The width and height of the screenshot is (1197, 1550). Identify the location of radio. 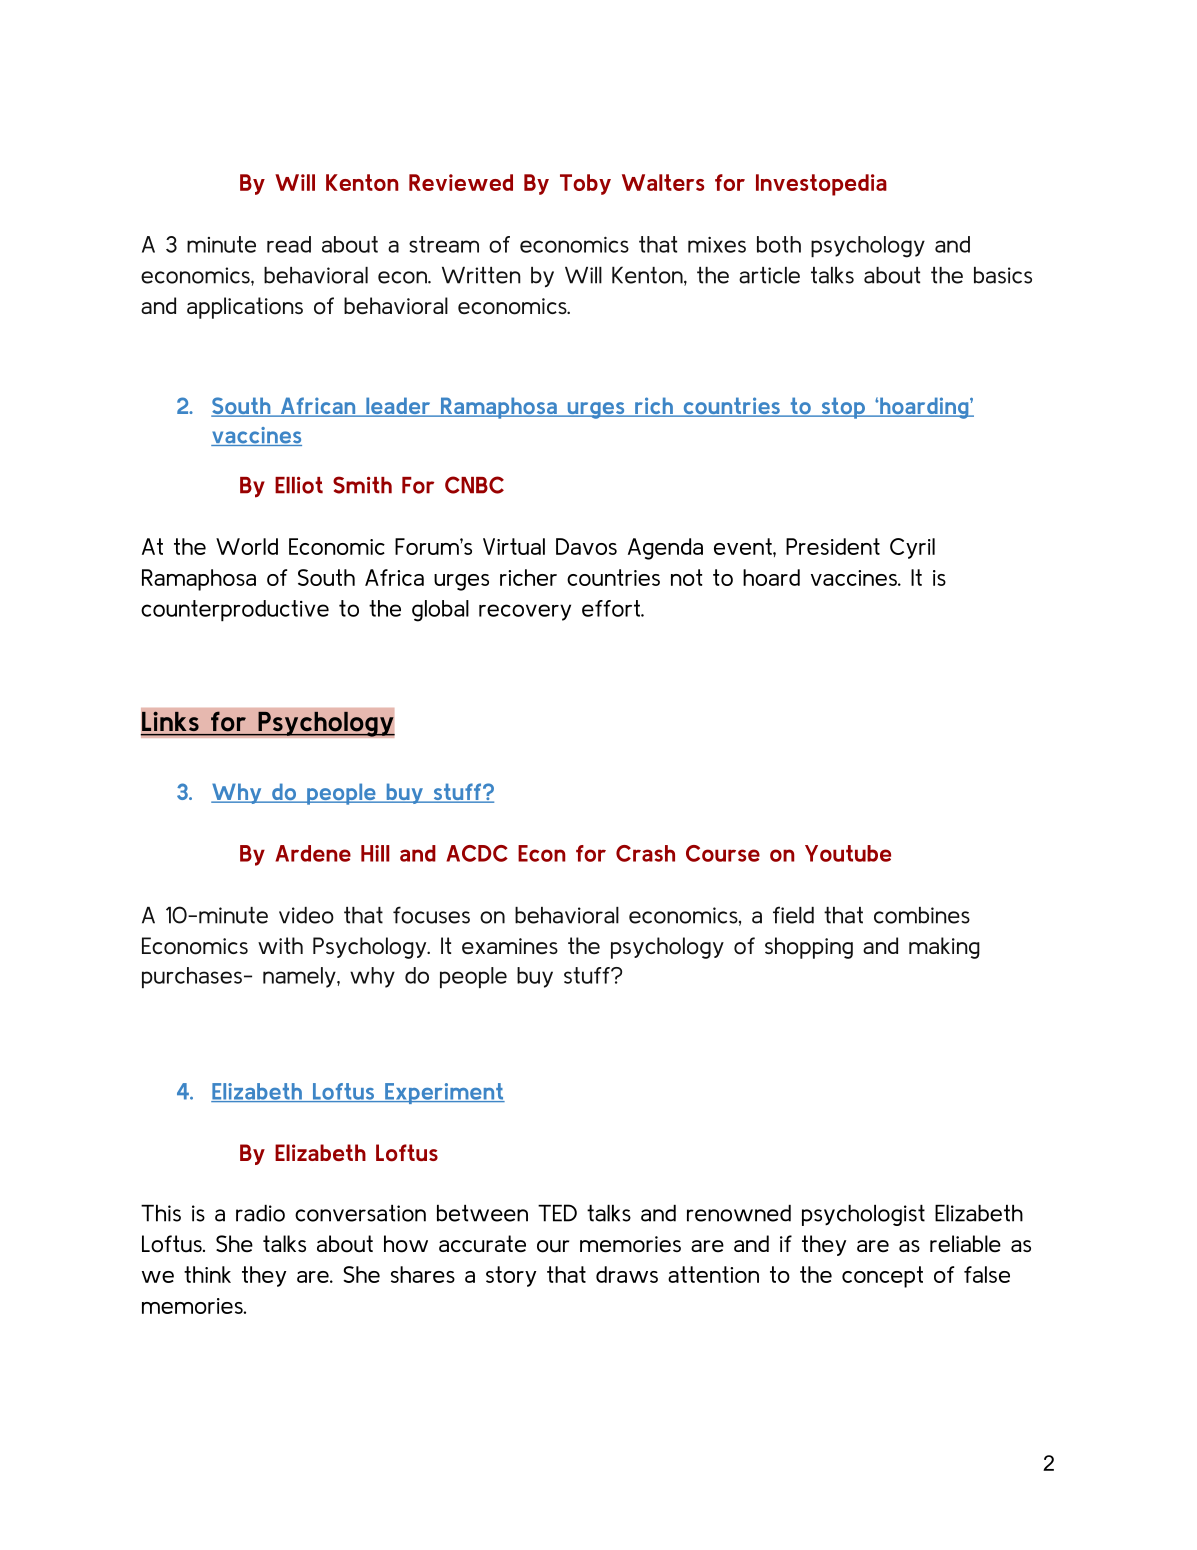
(260, 1213).
